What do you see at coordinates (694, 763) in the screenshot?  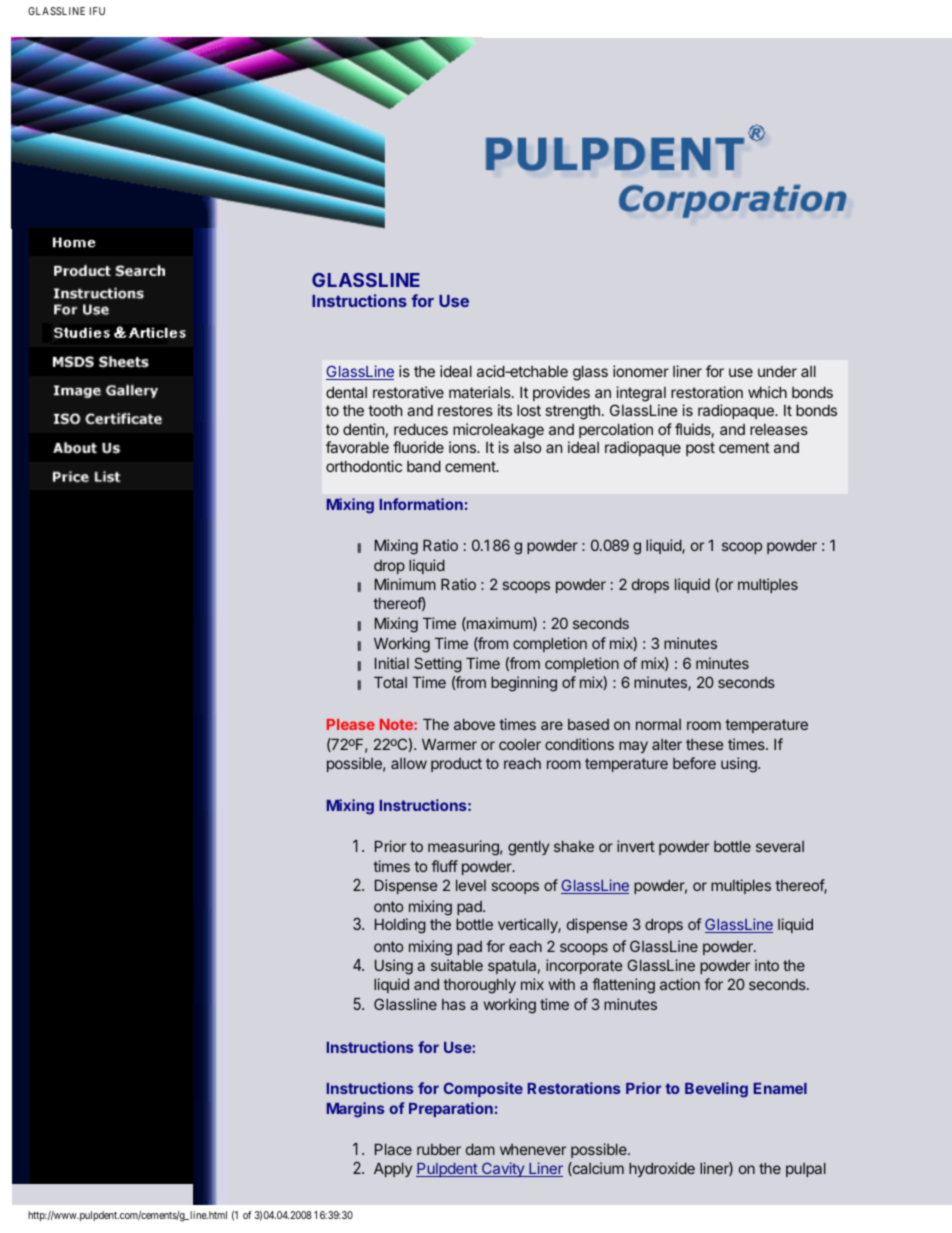 I see `before` at bounding box center [694, 763].
